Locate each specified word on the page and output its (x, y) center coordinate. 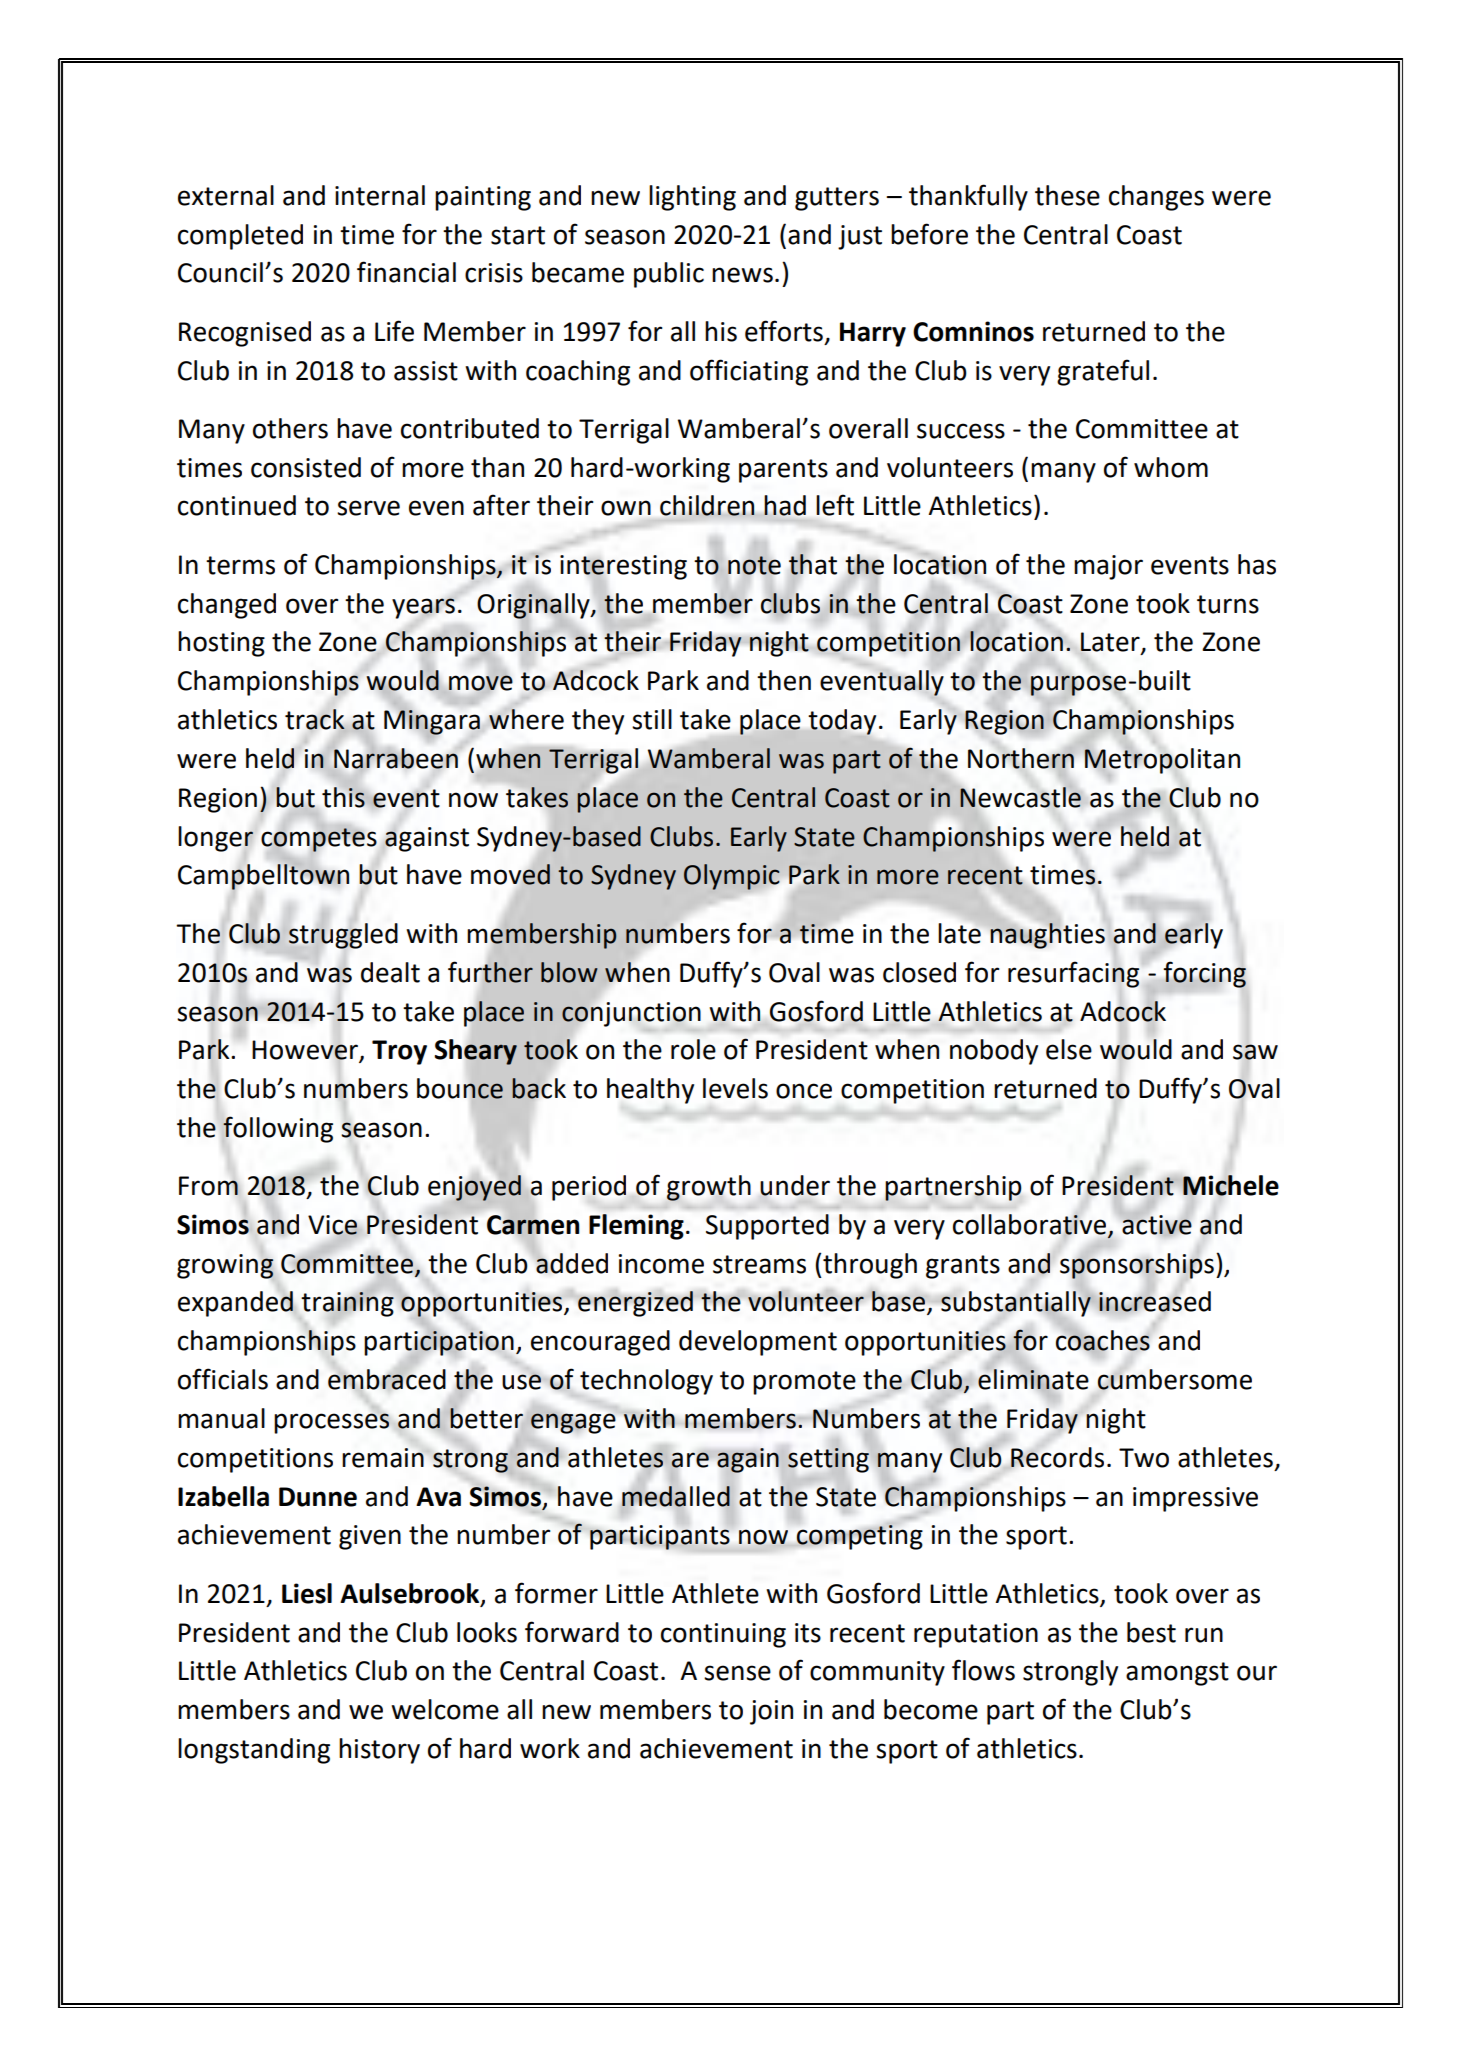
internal (380, 195)
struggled (343, 936)
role (693, 1049)
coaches (1103, 1340)
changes (1156, 198)
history (379, 1751)
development (758, 1343)
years (423, 608)
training (347, 1304)
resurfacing (1073, 974)
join (771, 1712)
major (1108, 567)
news (742, 275)
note (754, 565)
